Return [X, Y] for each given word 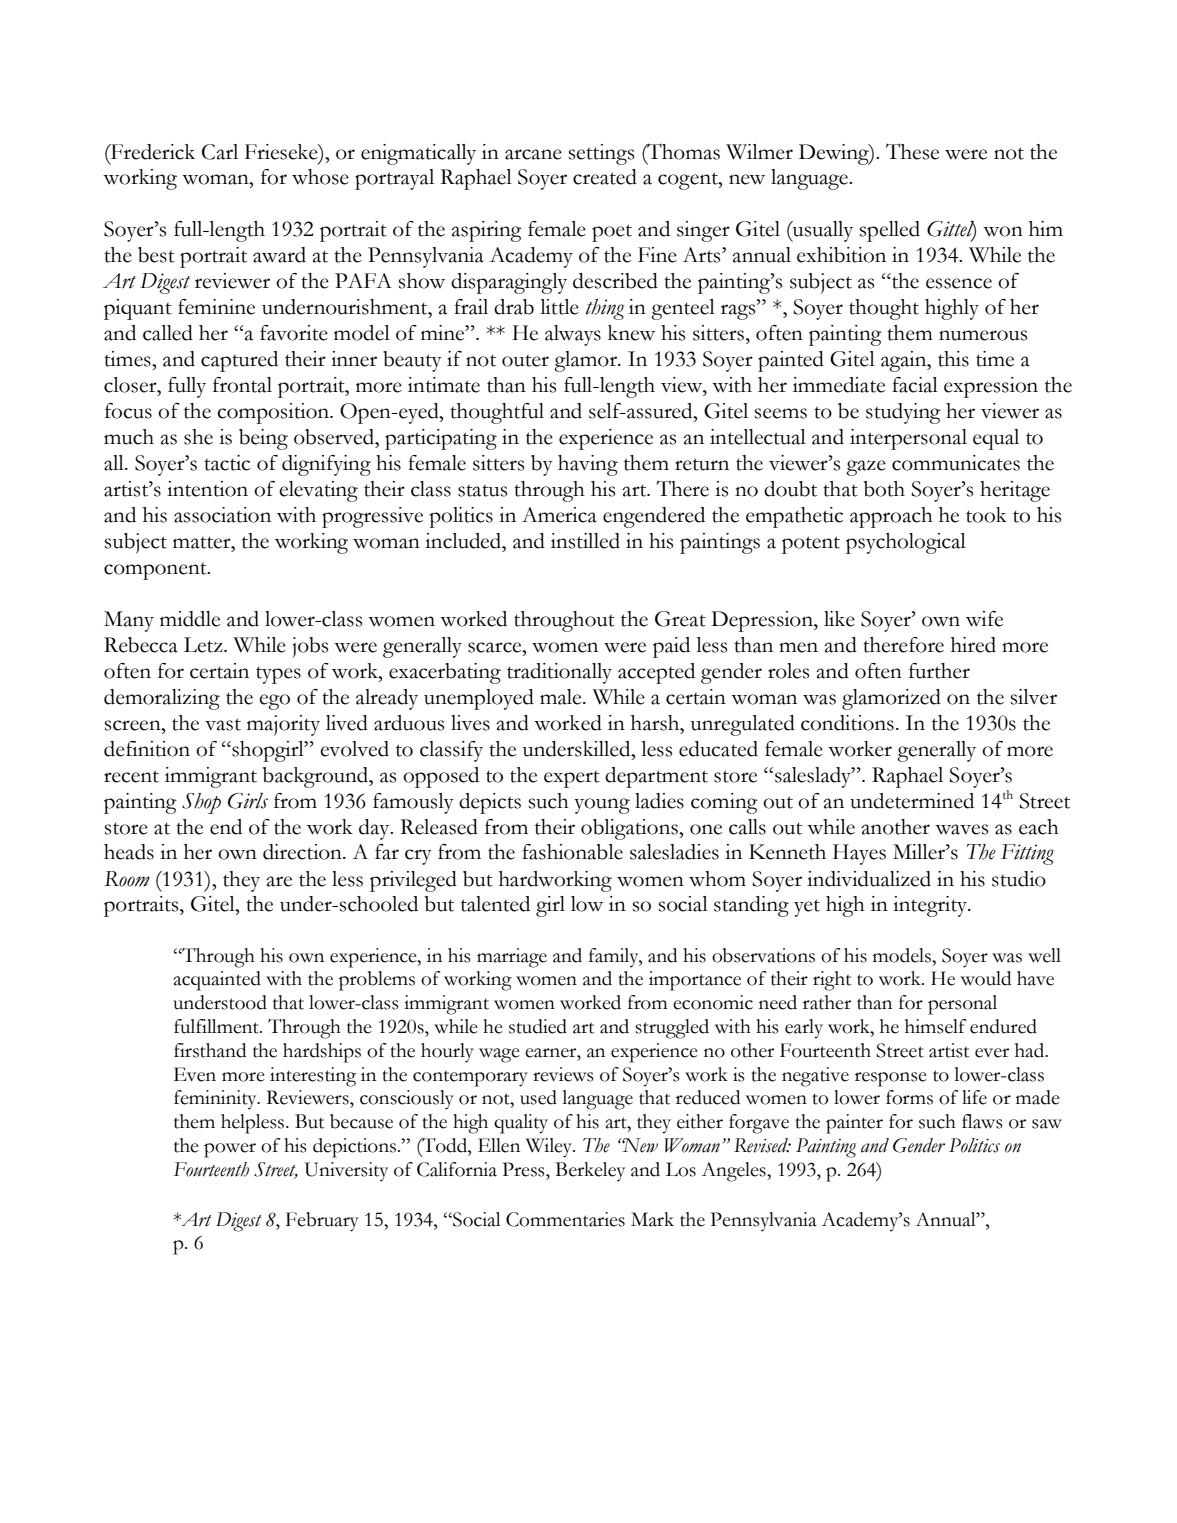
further [939, 671]
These [912, 151]
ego [274, 702]
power [230, 1150]
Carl [220, 152]
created [605, 177]
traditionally [559, 673]
